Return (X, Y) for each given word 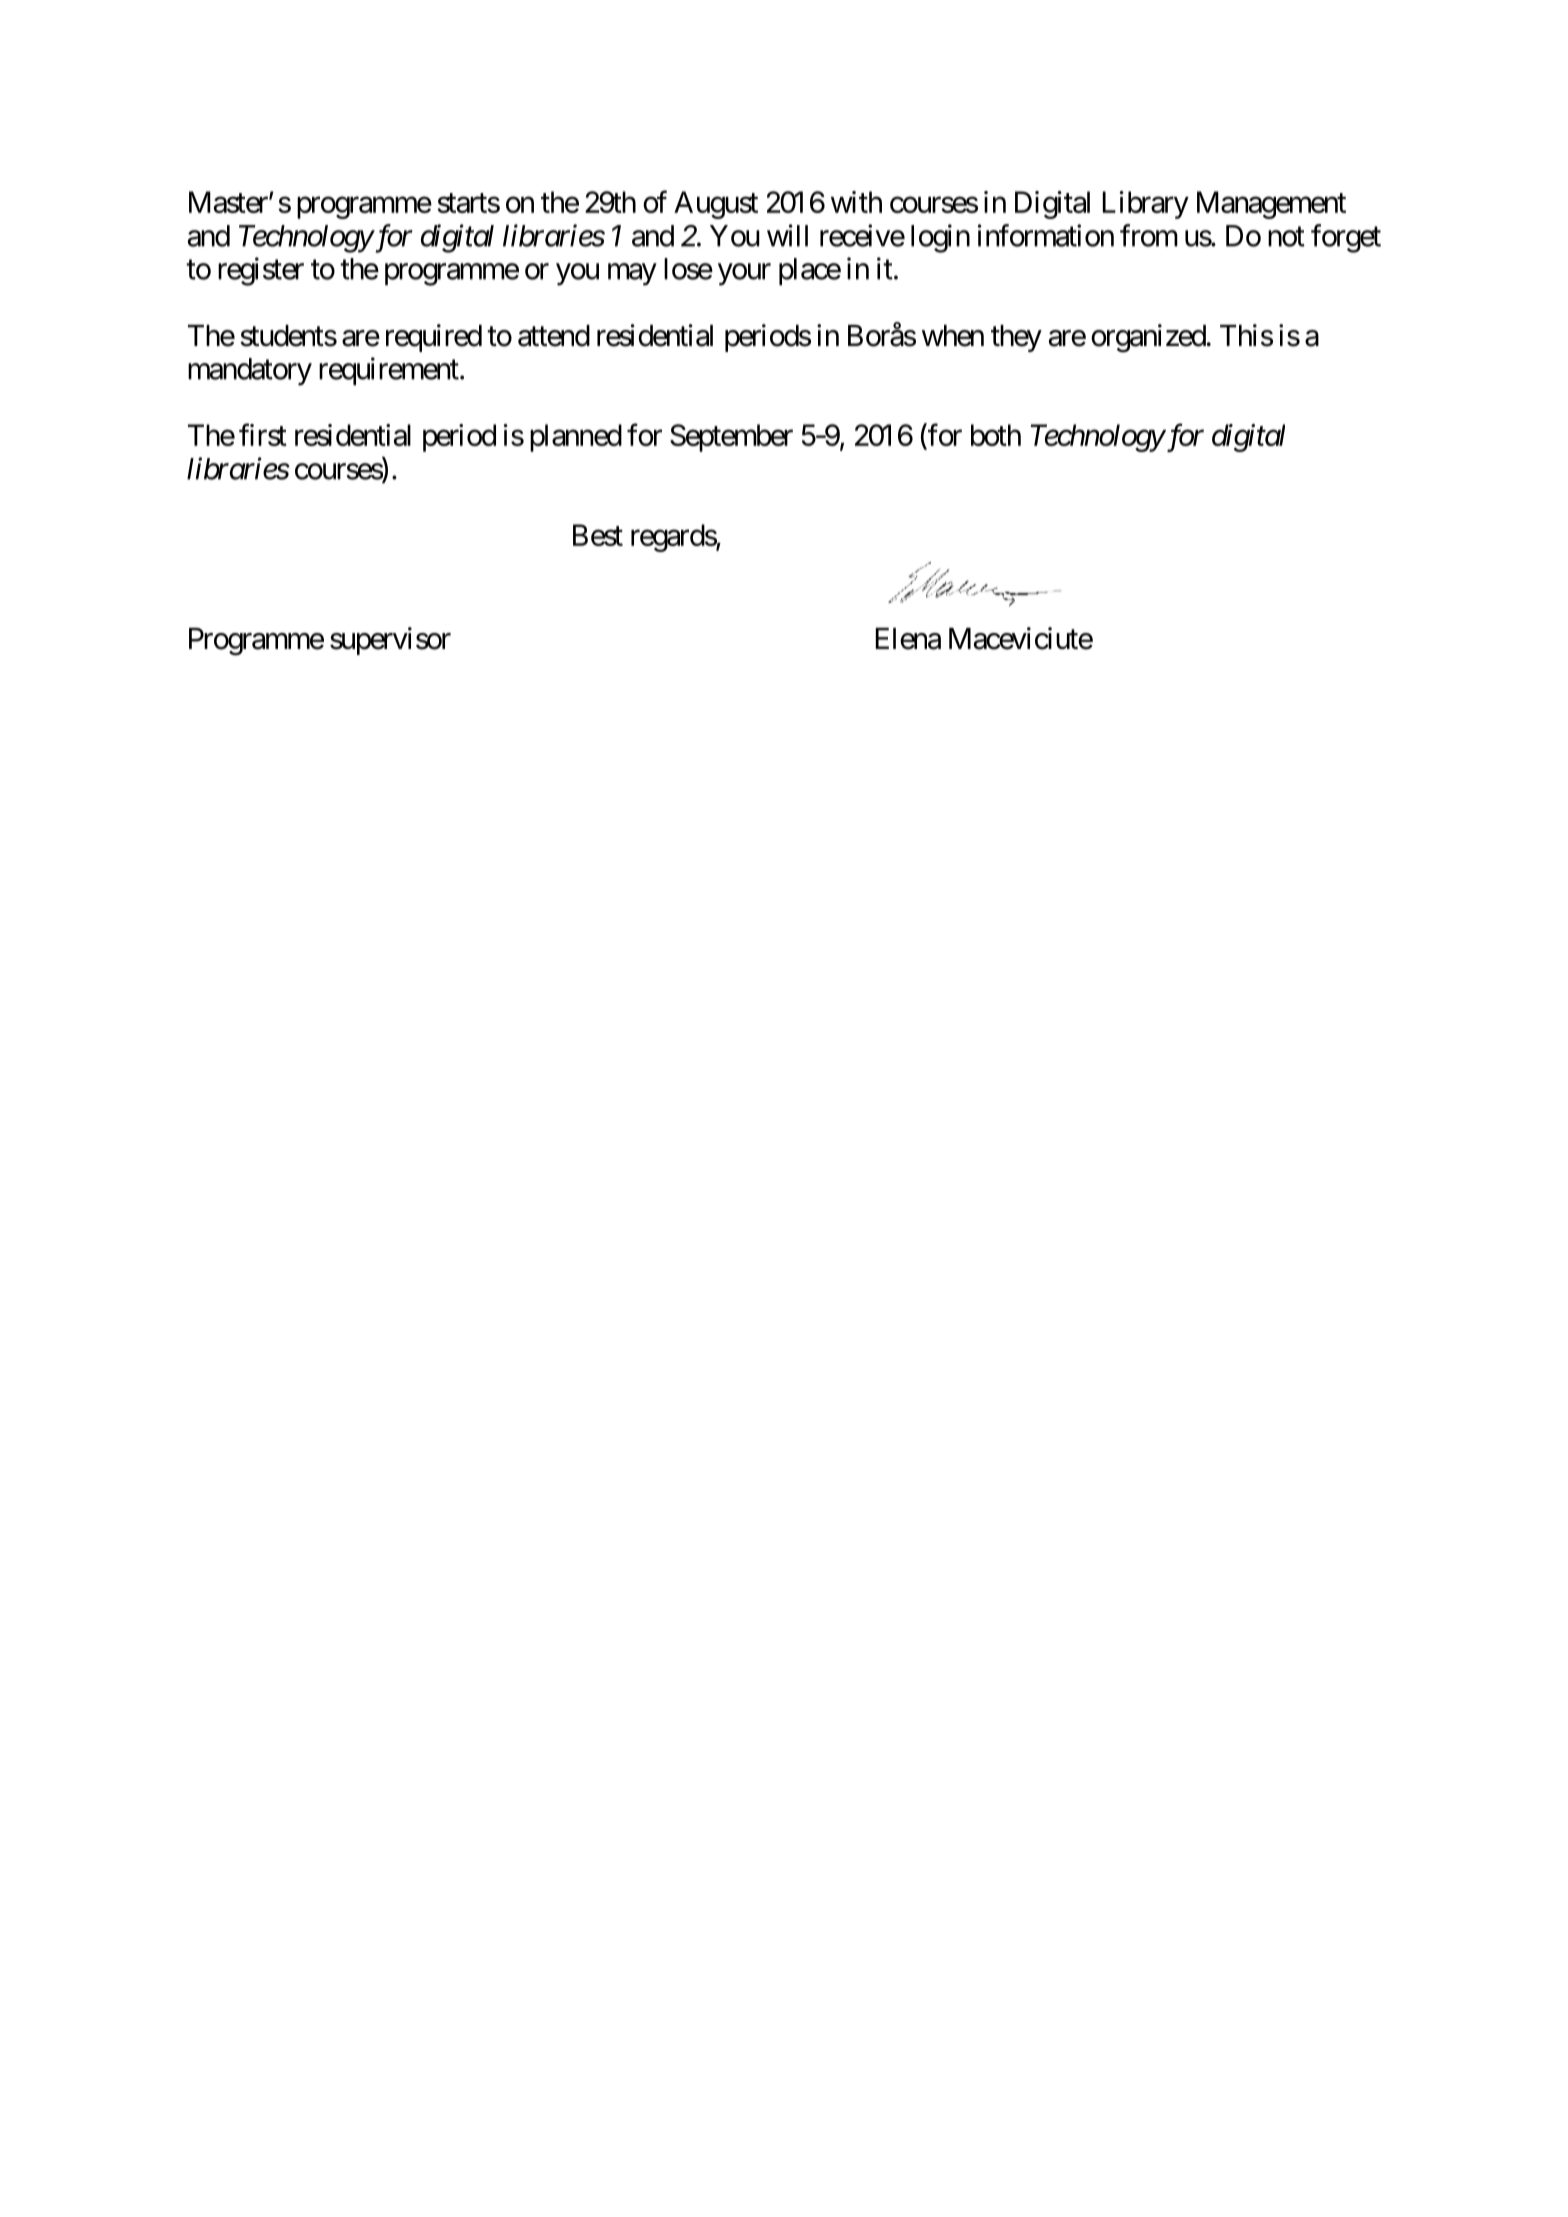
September (731, 438)
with (856, 202)
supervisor (390, 641)
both (996, 435)
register (261, 271)
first (263, 434)
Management (1271, 205)
